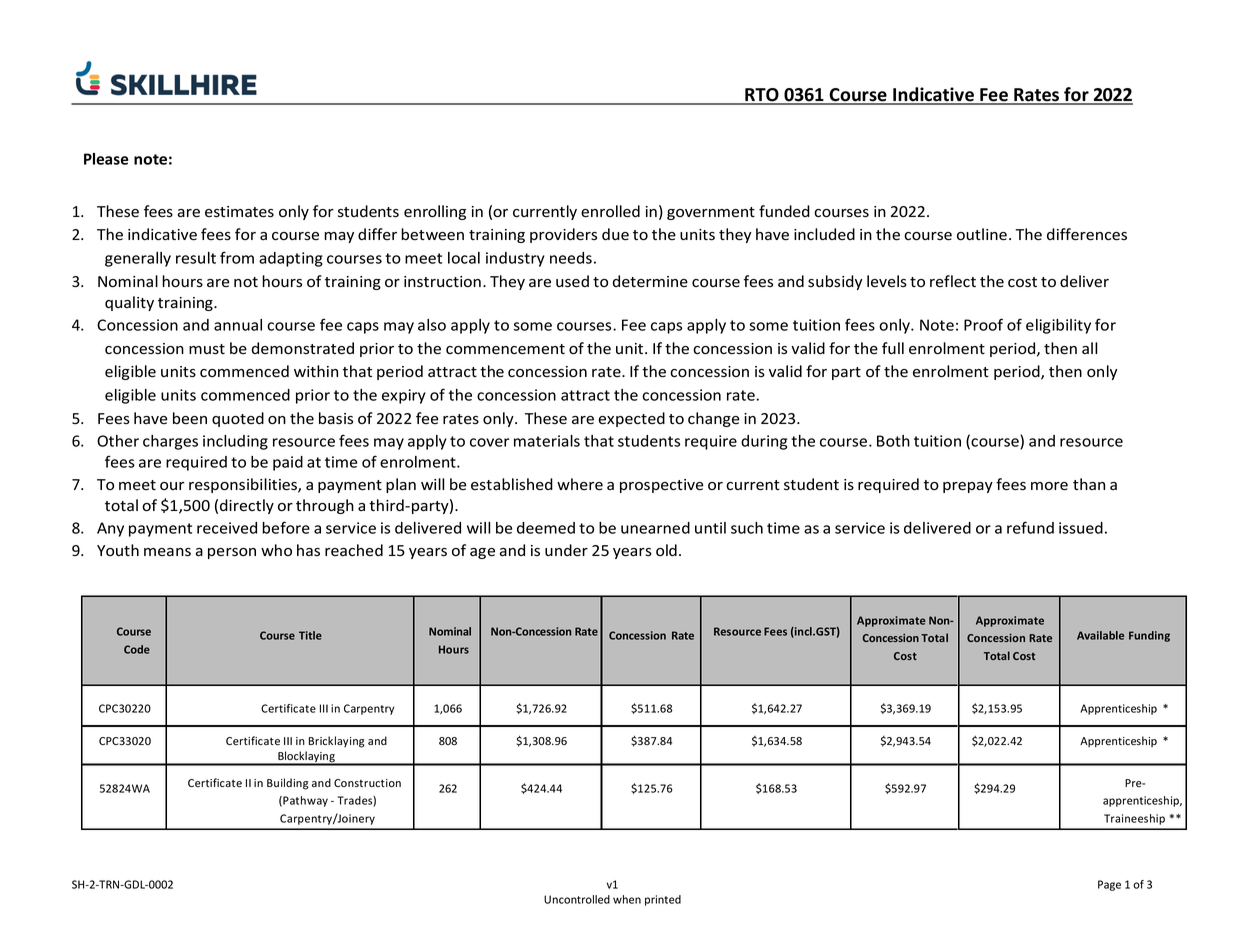  Describe the element at coordinates (137, 649) in the page. I see `Code` at that location.
